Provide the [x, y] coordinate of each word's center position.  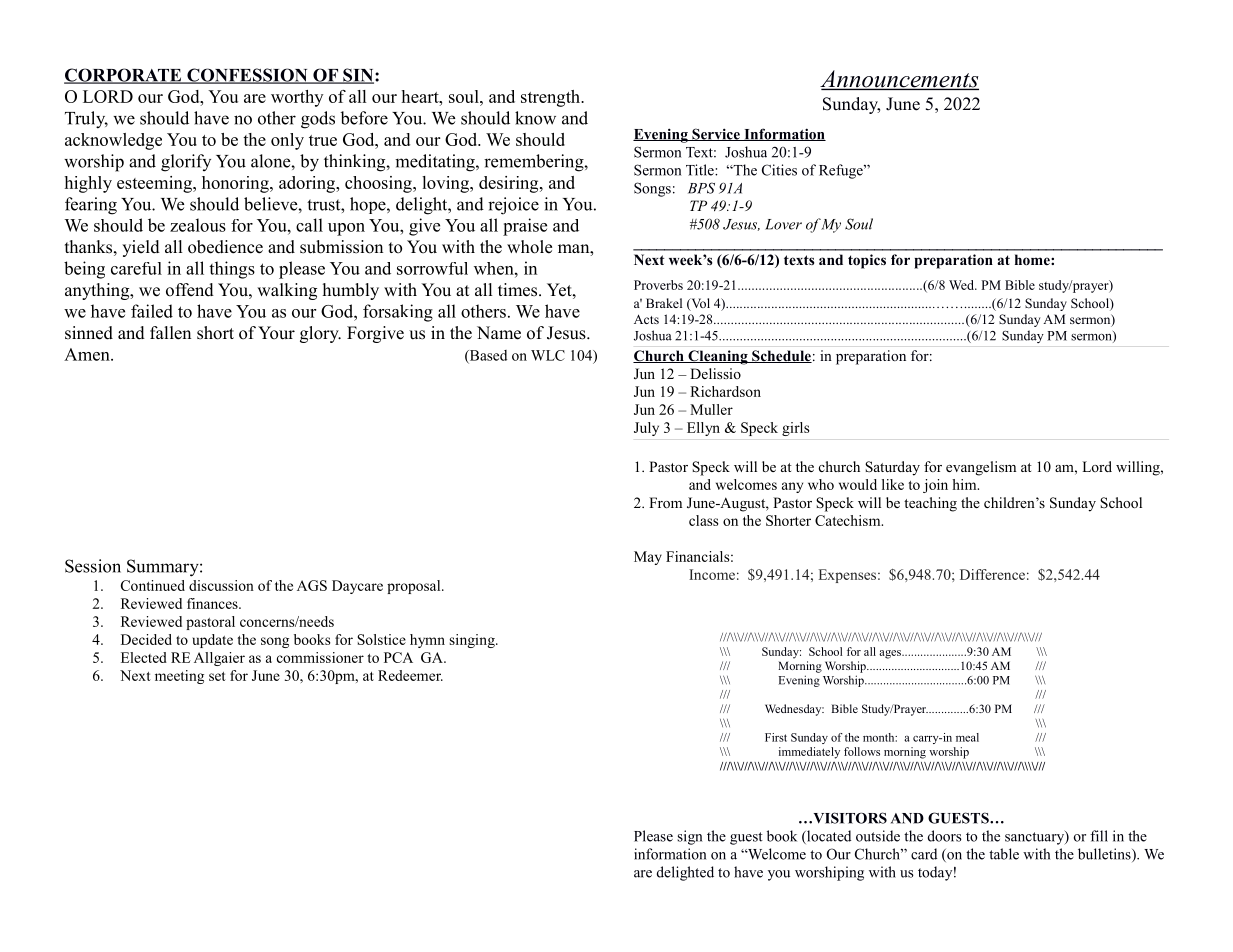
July [646, 429]
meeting [179, 677]
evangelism [981, 468]
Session [93, 566]
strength [552, 98]
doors [945, 836]
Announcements [899, 80]
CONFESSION [247, 76]
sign [689, 837]
